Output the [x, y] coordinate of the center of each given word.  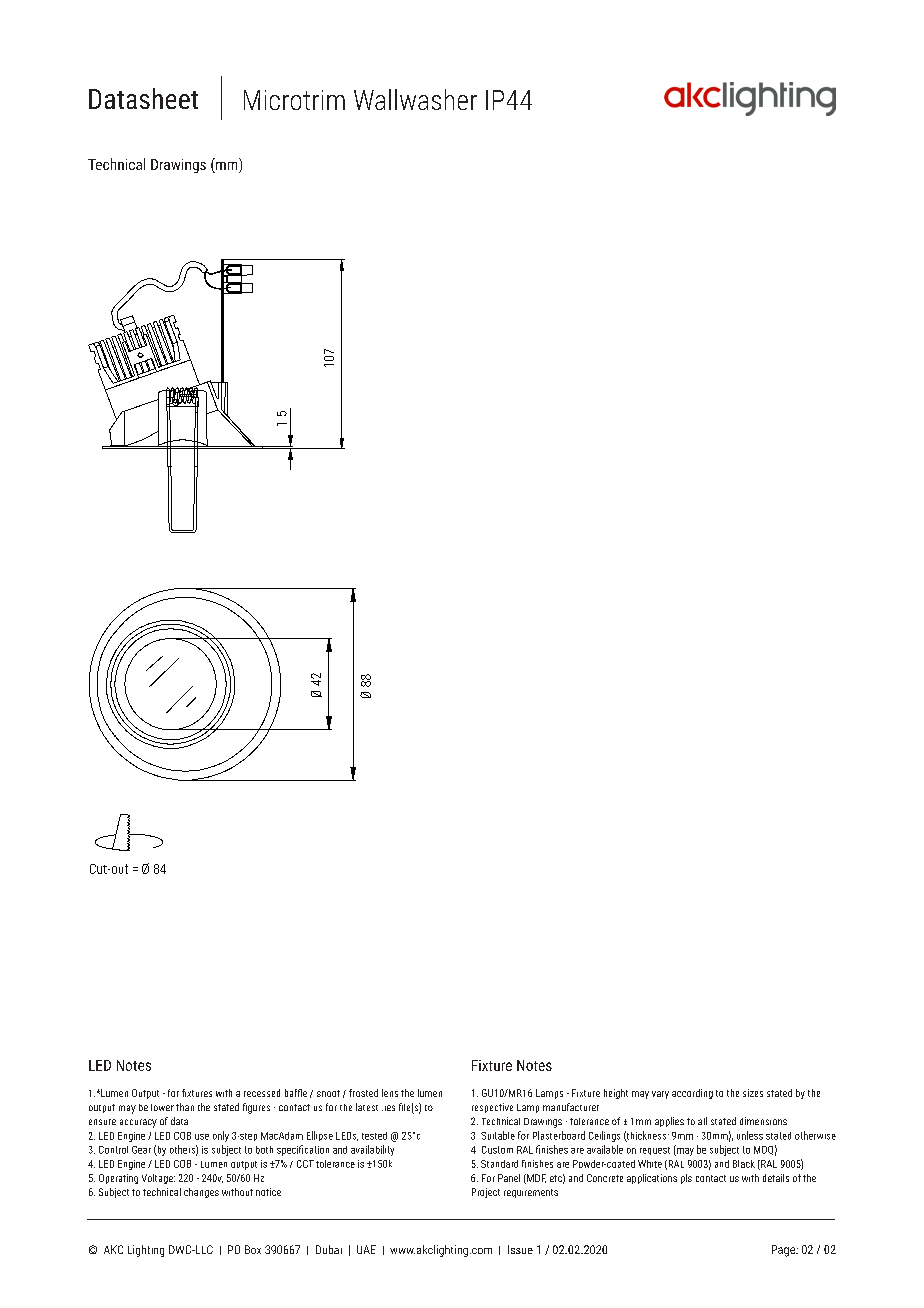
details [776, 1178]
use [202, 1137]
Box [253, 1249]
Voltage [158, 1179]
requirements [531, 1193]
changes [201, 1193]
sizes [753, 1093]
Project [486, 1193]
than [185, 1107]
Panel [509, 1178]
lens [390, 1093]
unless [750, 1135]
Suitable [498, 1135]
